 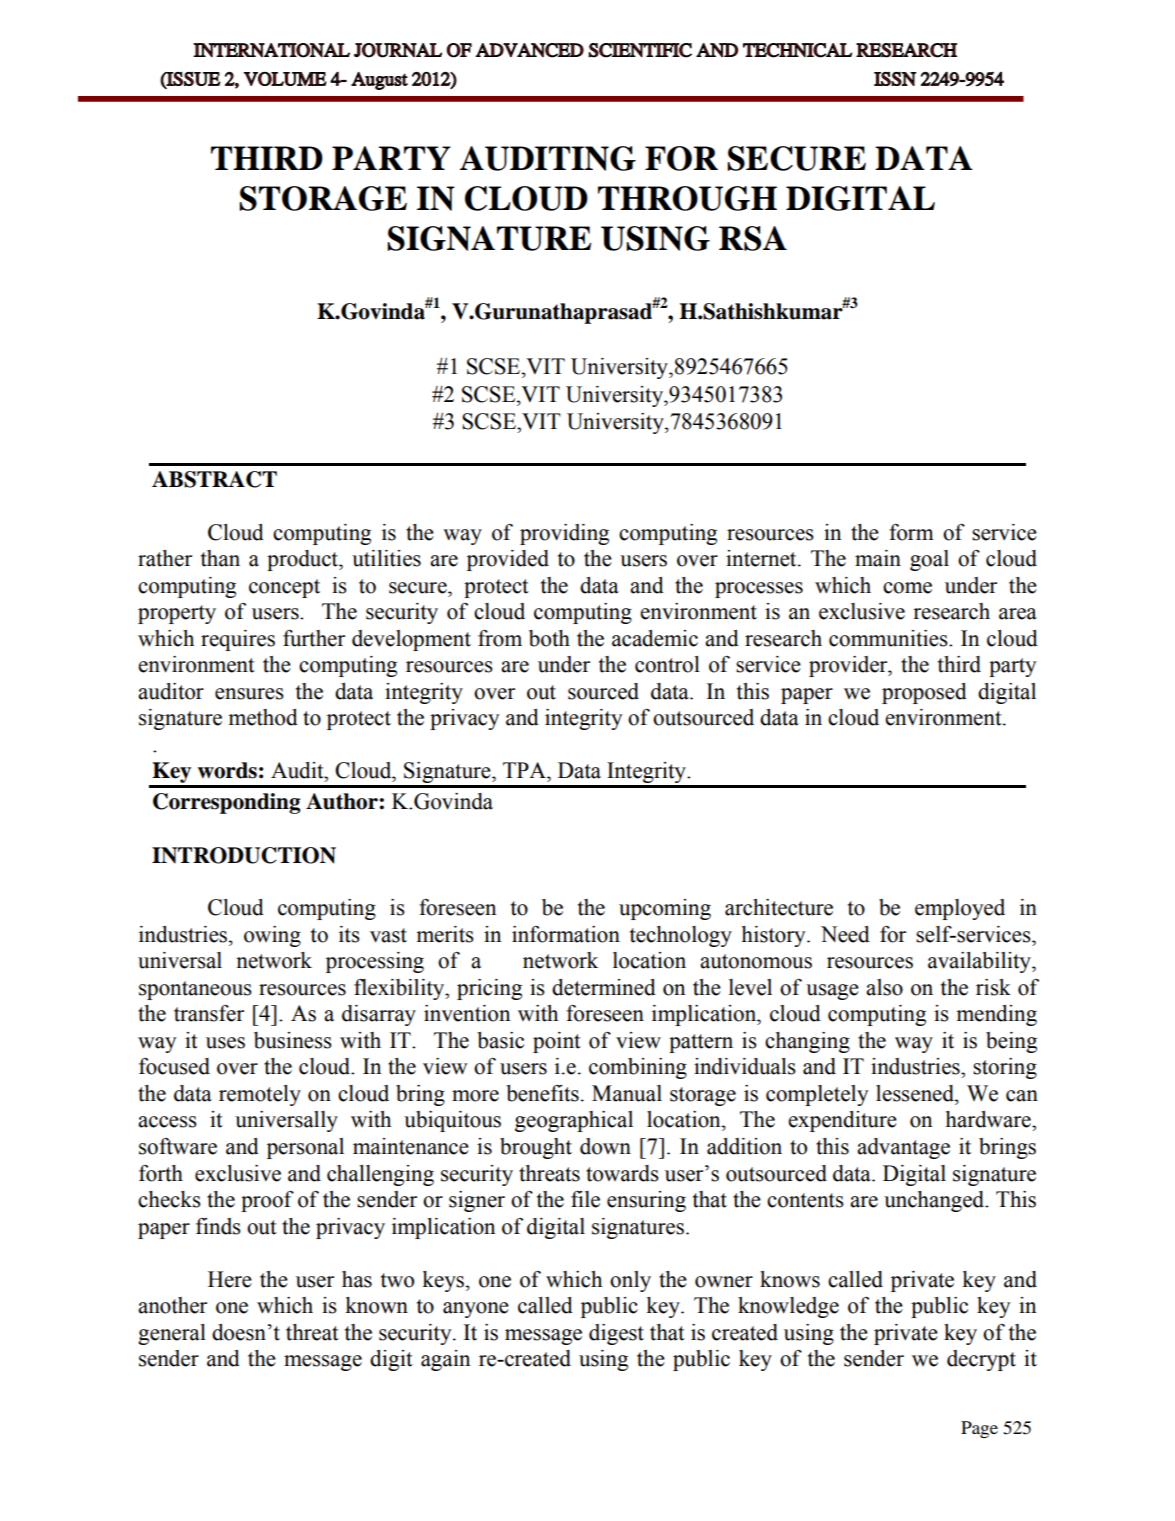 I want to click on general, so click(x=172, y=1334).
